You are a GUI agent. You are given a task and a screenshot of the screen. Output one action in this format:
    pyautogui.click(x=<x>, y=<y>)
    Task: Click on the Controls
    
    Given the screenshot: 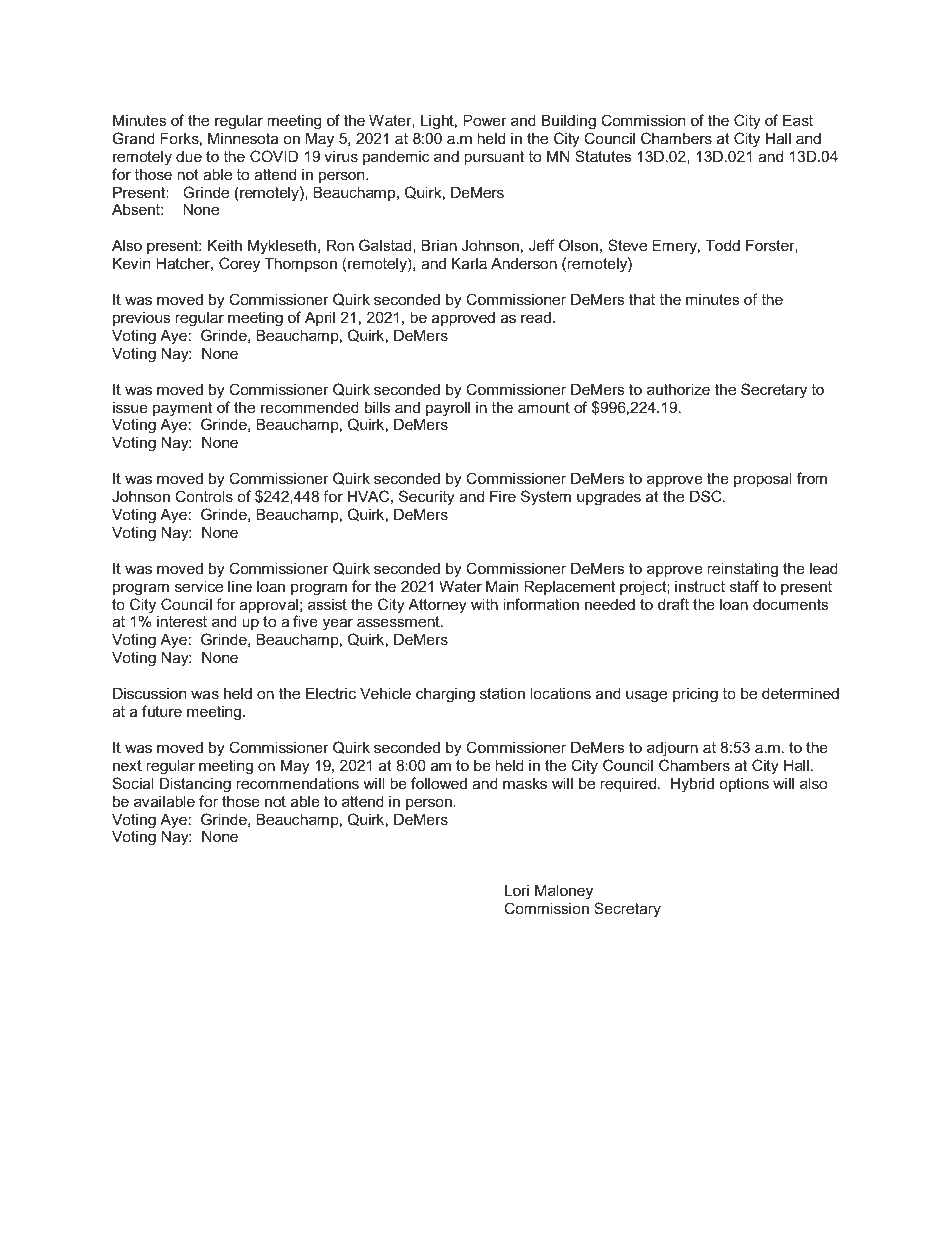 What is the action you would take?
    pyautogui.click(x=204, y=496)
